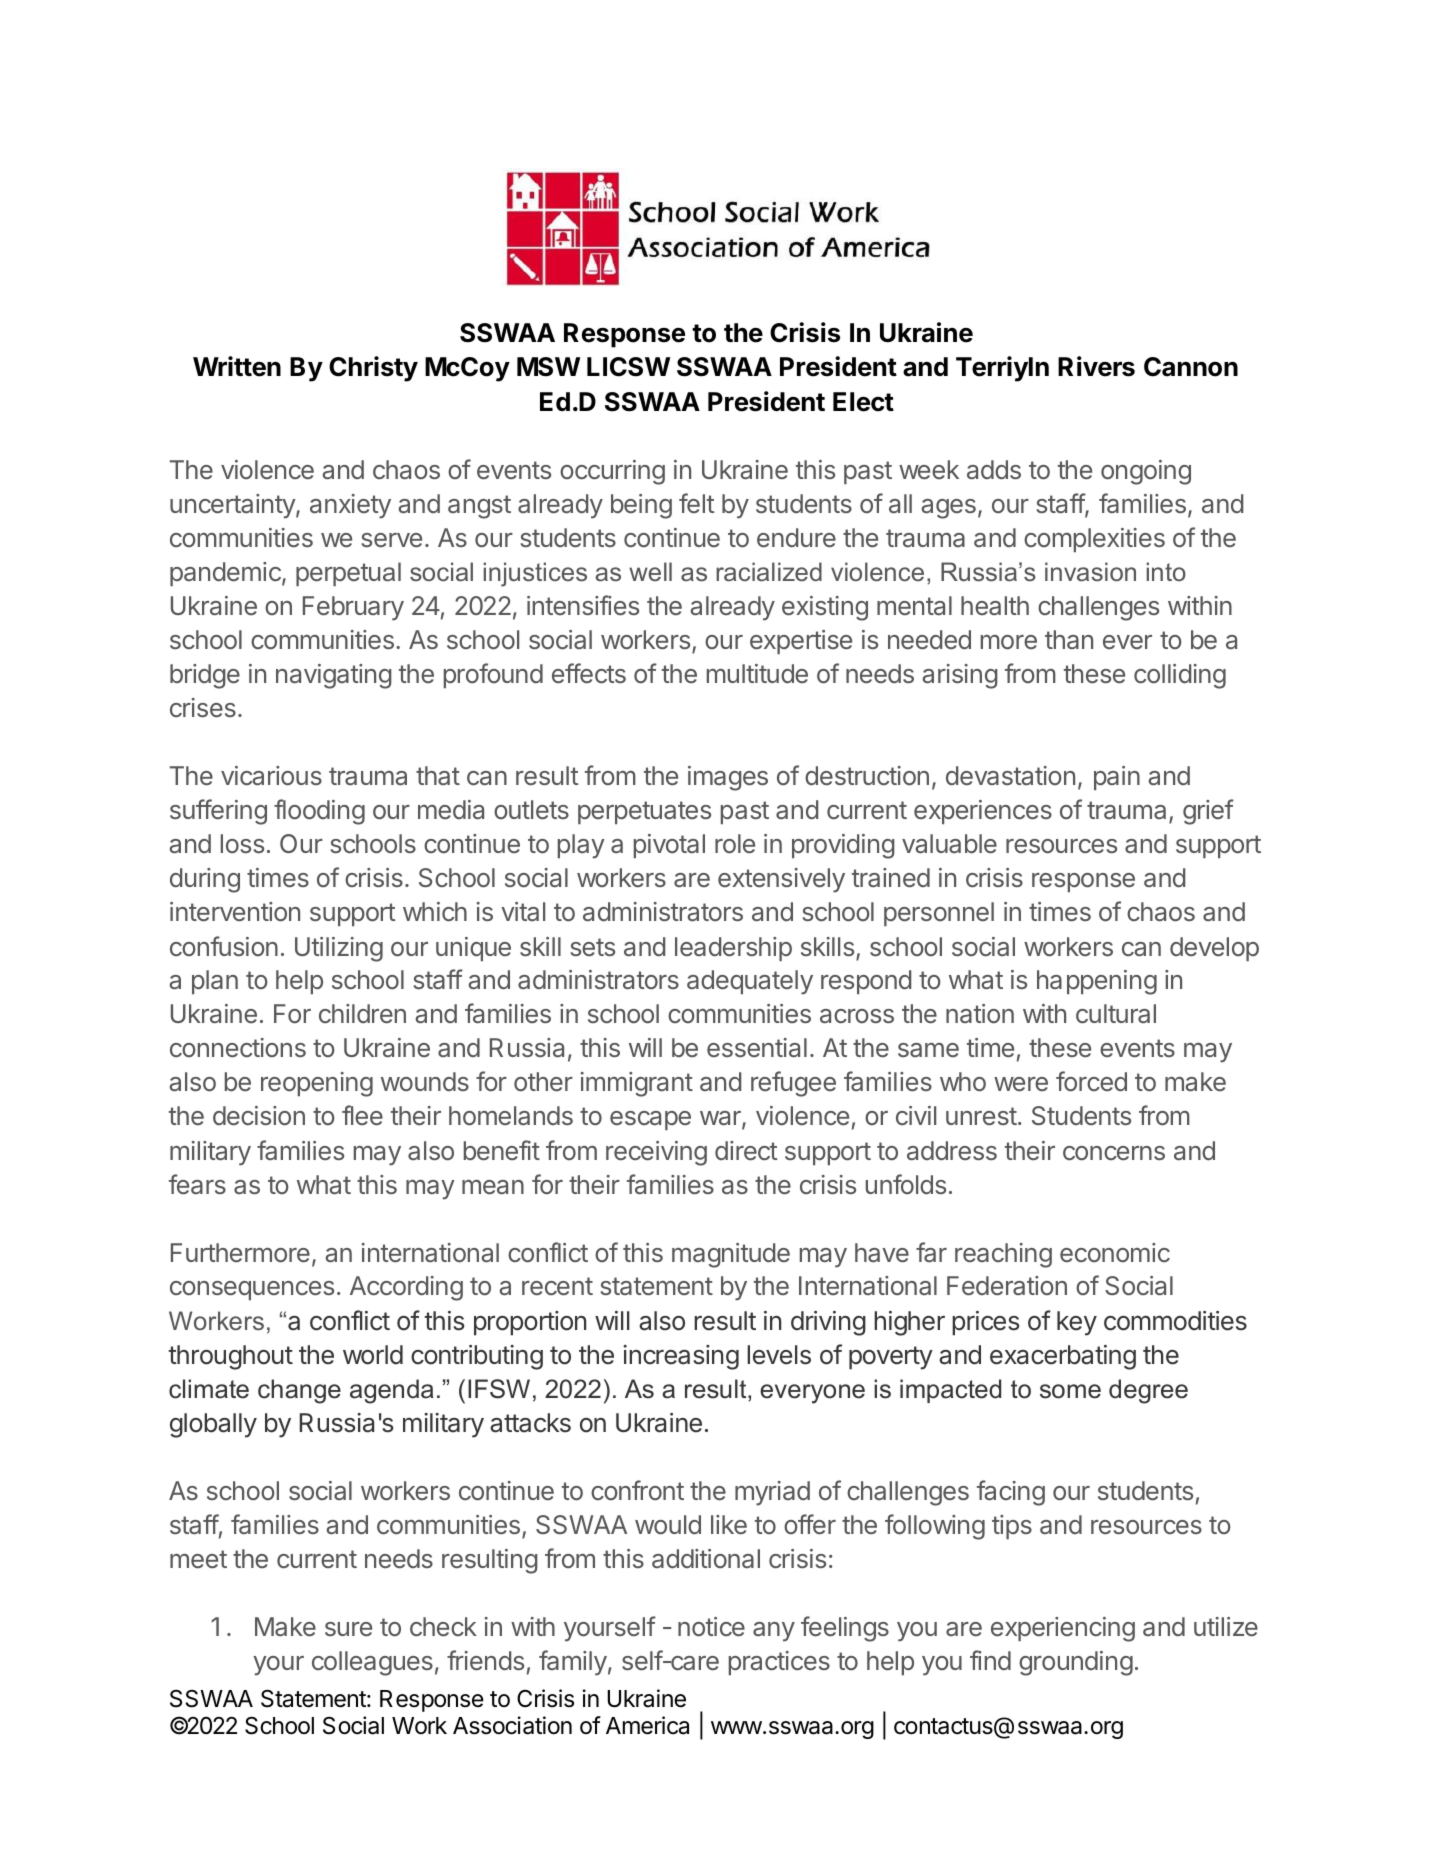  I want to click on essential, so click(757, 1048).
